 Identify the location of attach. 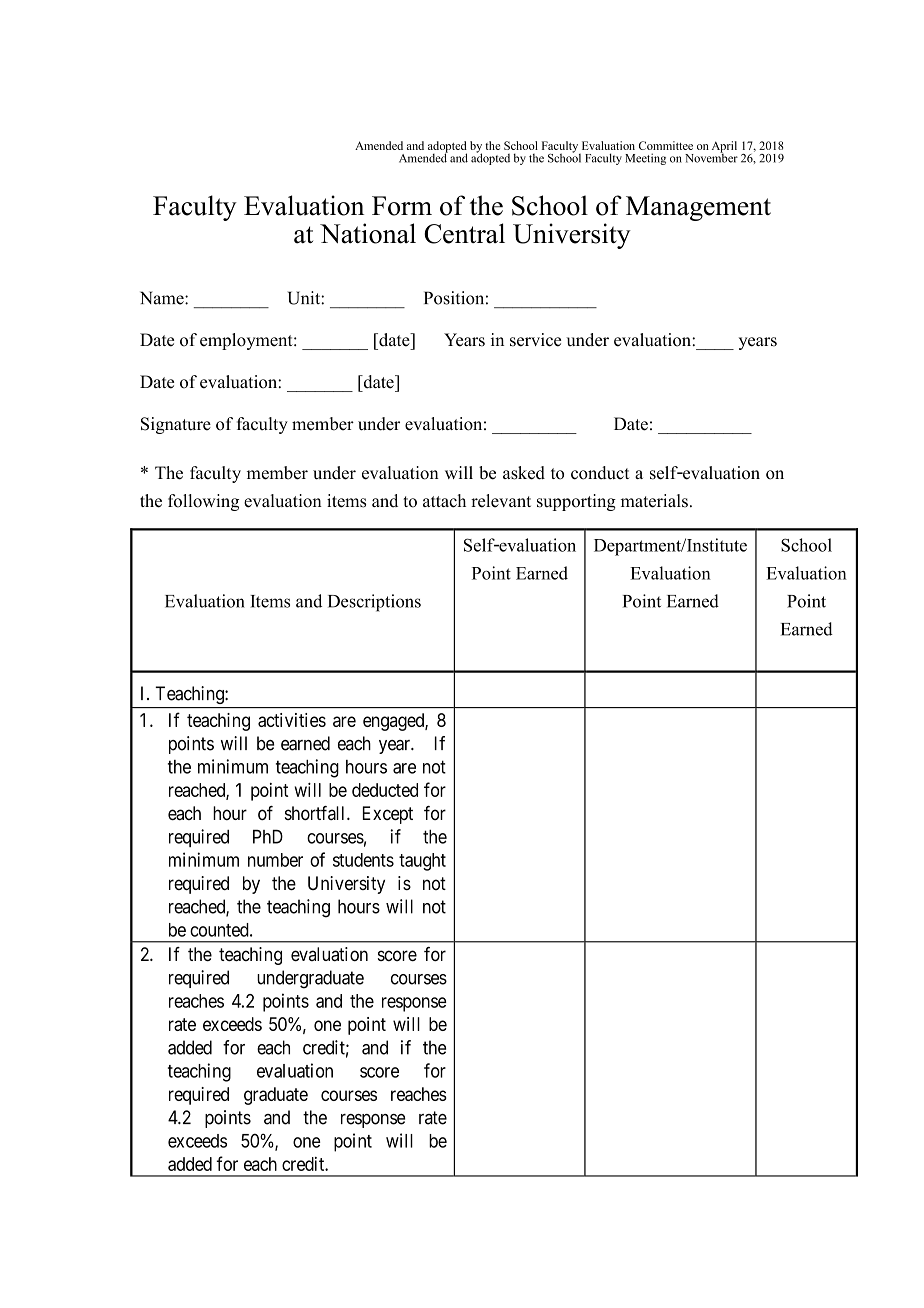
(444, 501).
